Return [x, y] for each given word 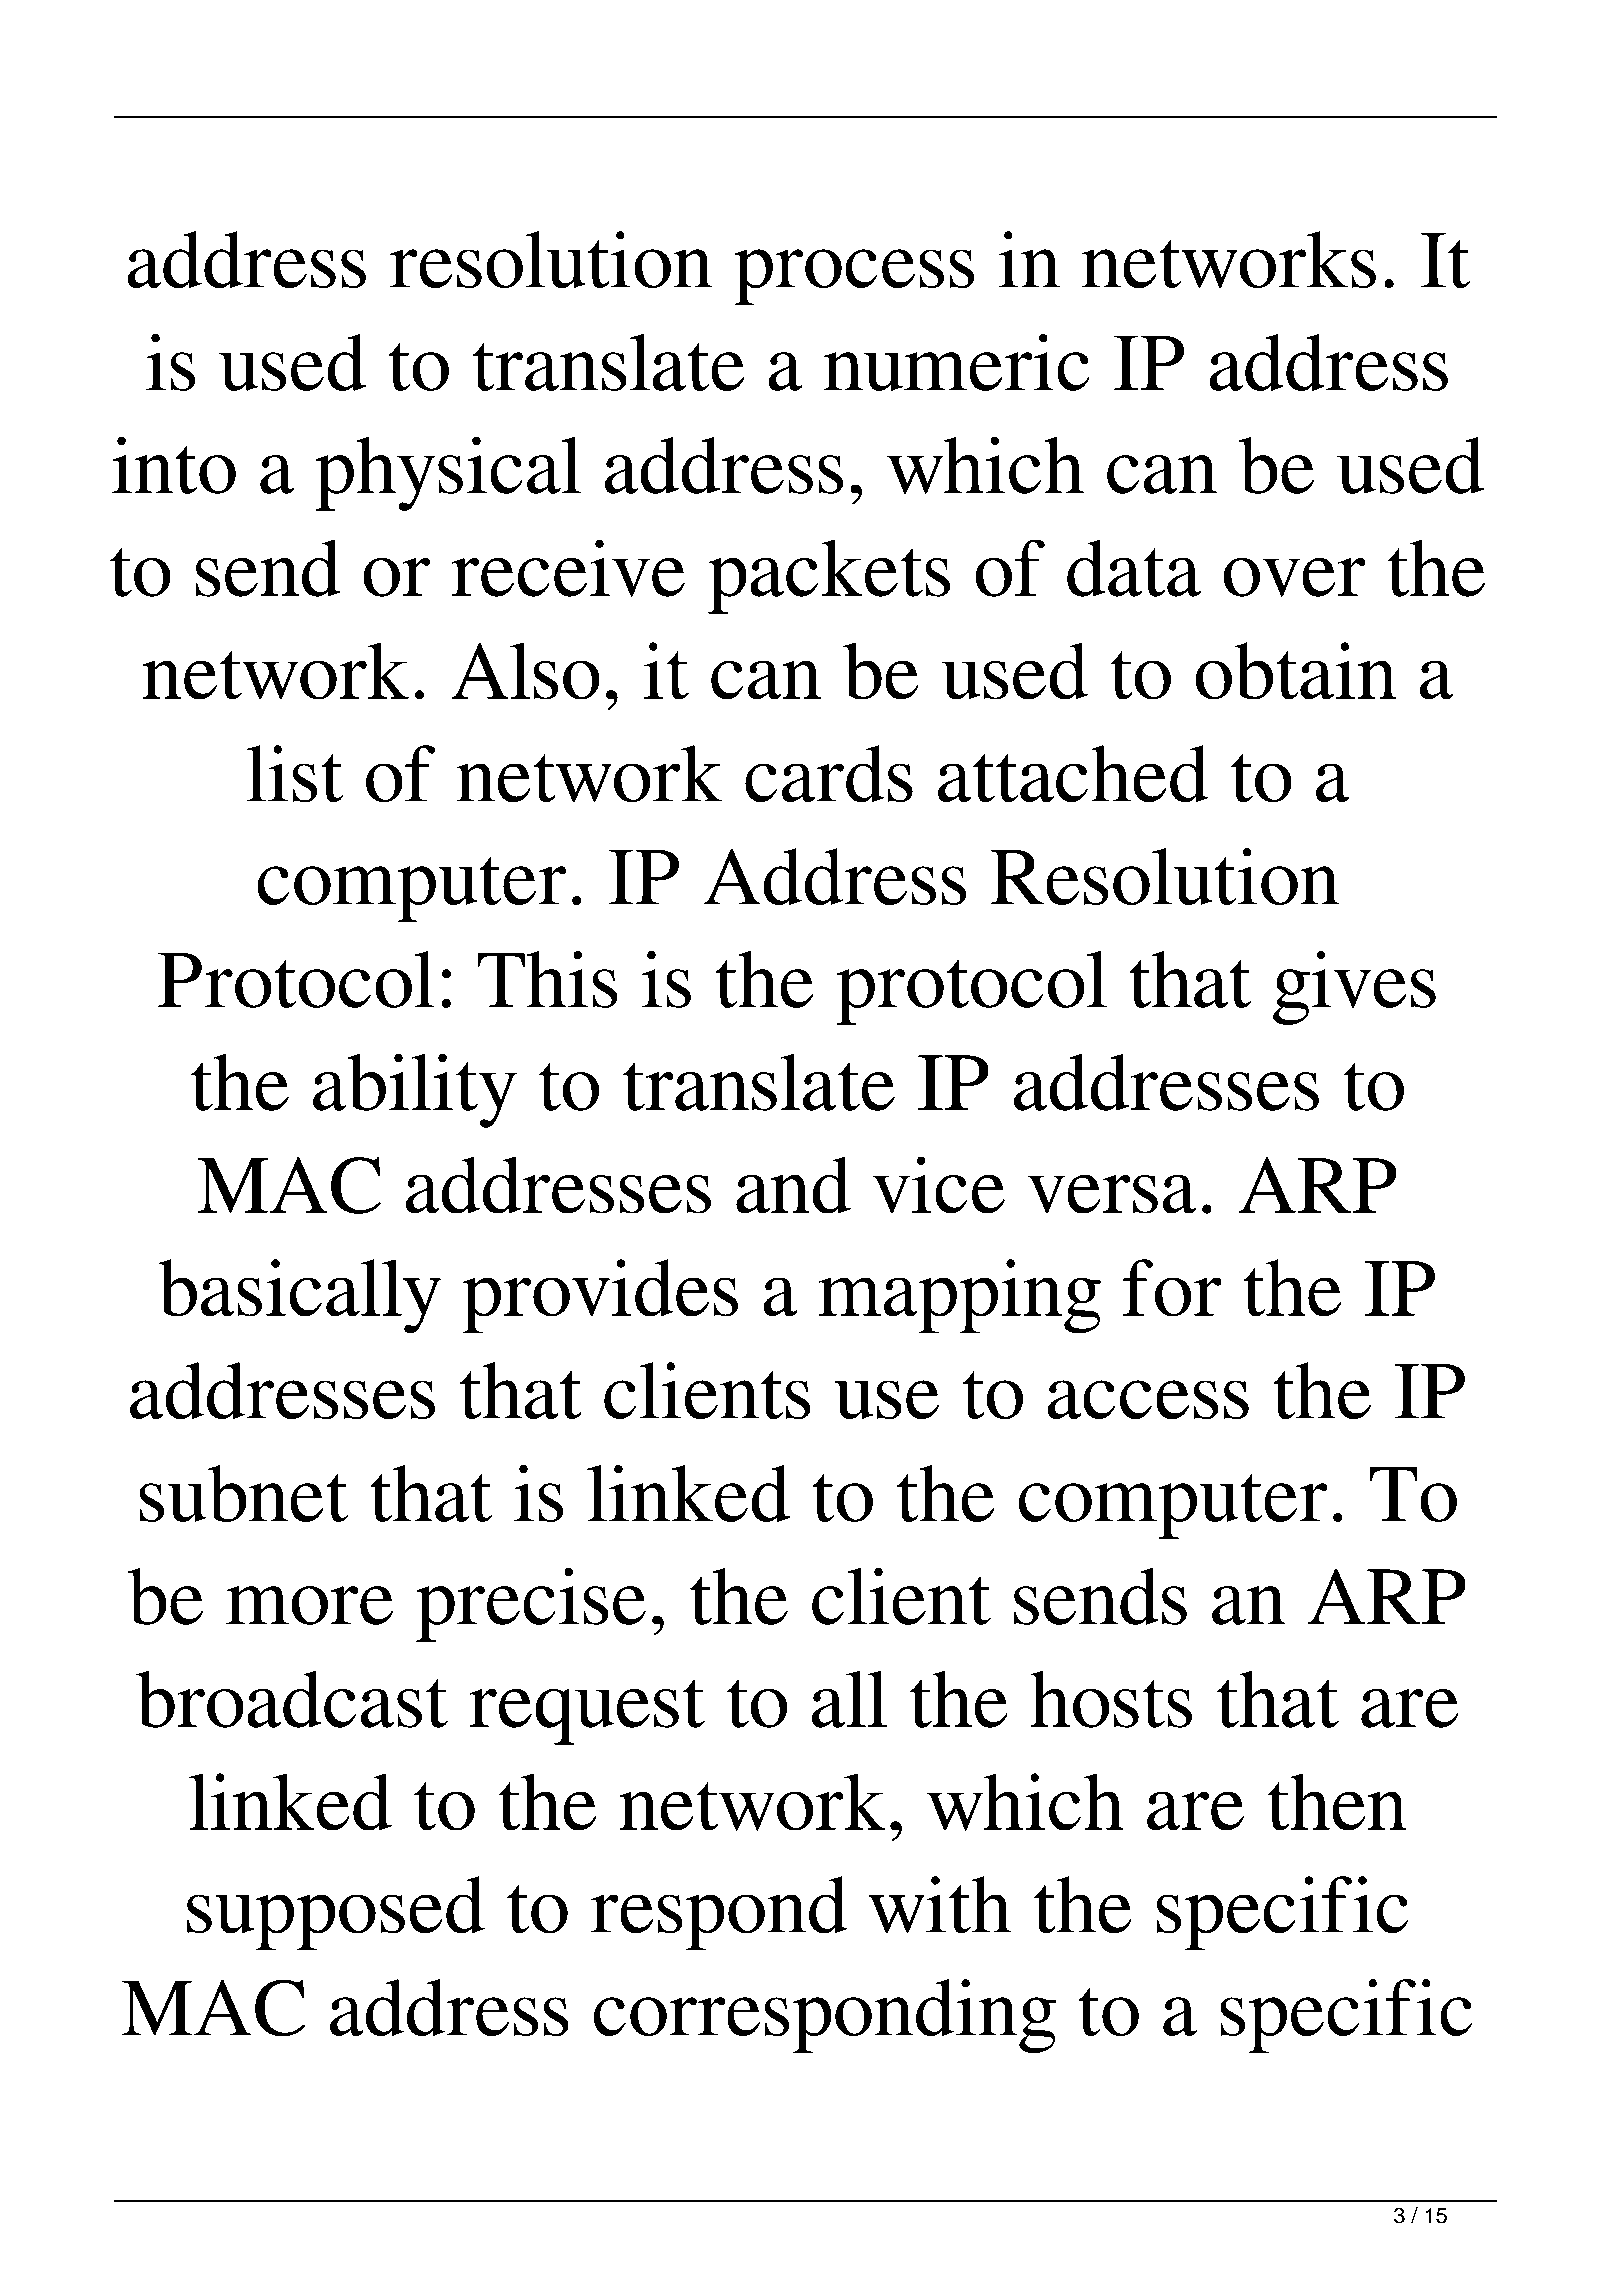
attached [1073, 774]
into [174, 465]
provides [600, 1296]
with [940, 1905]
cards [829, 774]
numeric [957, 362]
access [1148, 1399]
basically [299, 1296]
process [854, 277]
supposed [336, 1913]
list [294, 774]
